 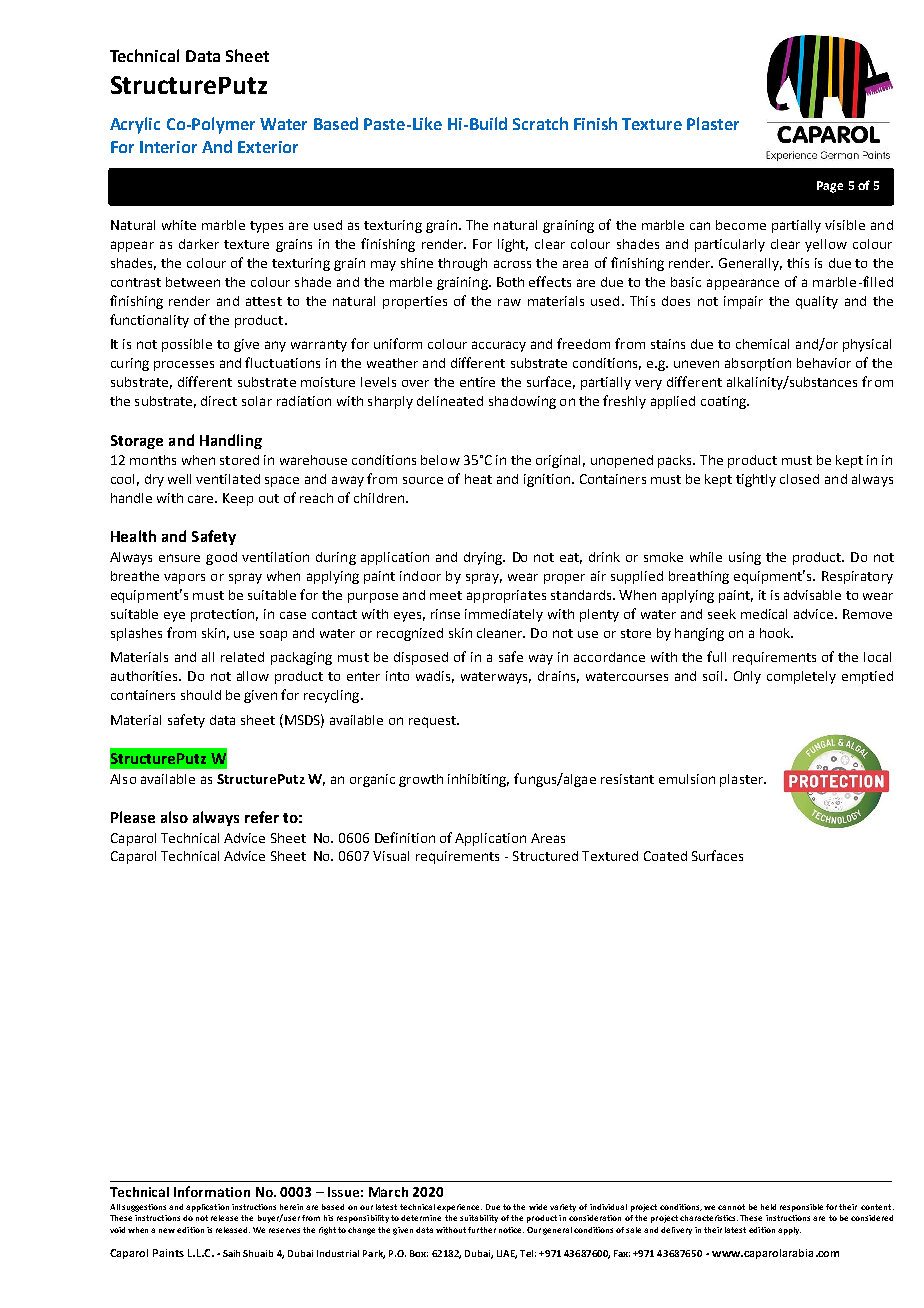 What do you see at coordinates (262, 817) in the image?
I see `refer` at bounding box center [262, 817].
